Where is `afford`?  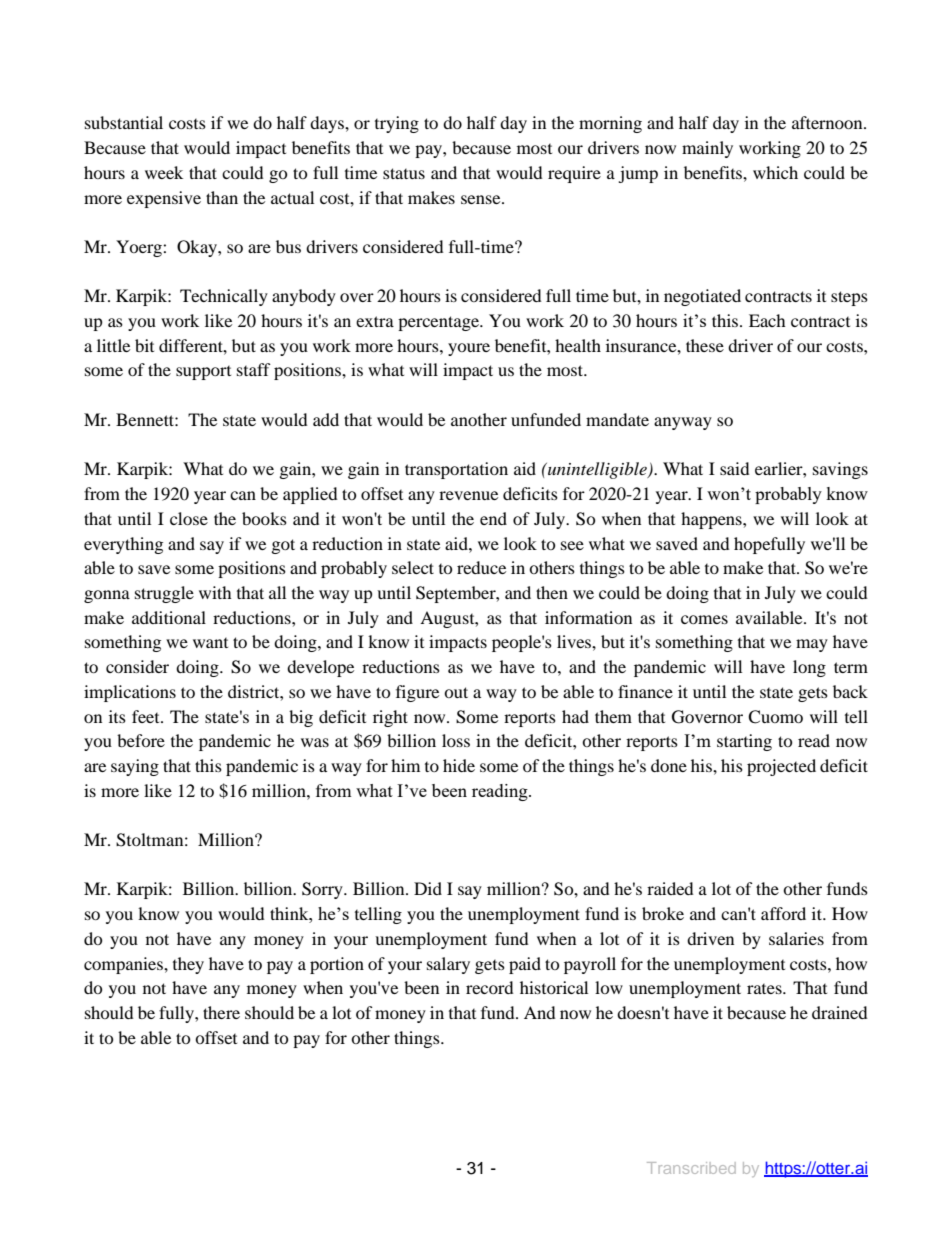
afford is located at coordinates (783, 913).
